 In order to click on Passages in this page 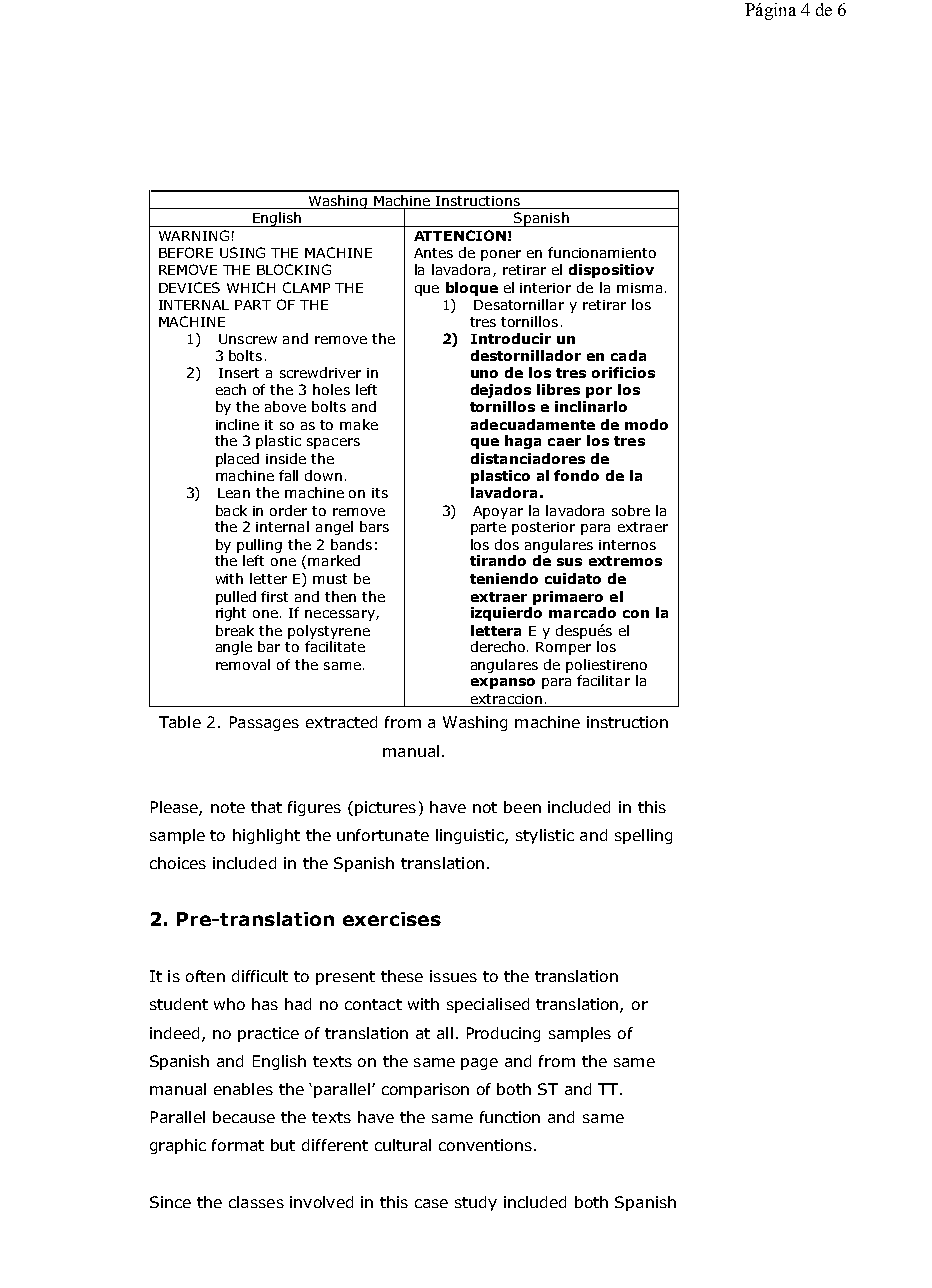, I will do `click(264, 723)`.
